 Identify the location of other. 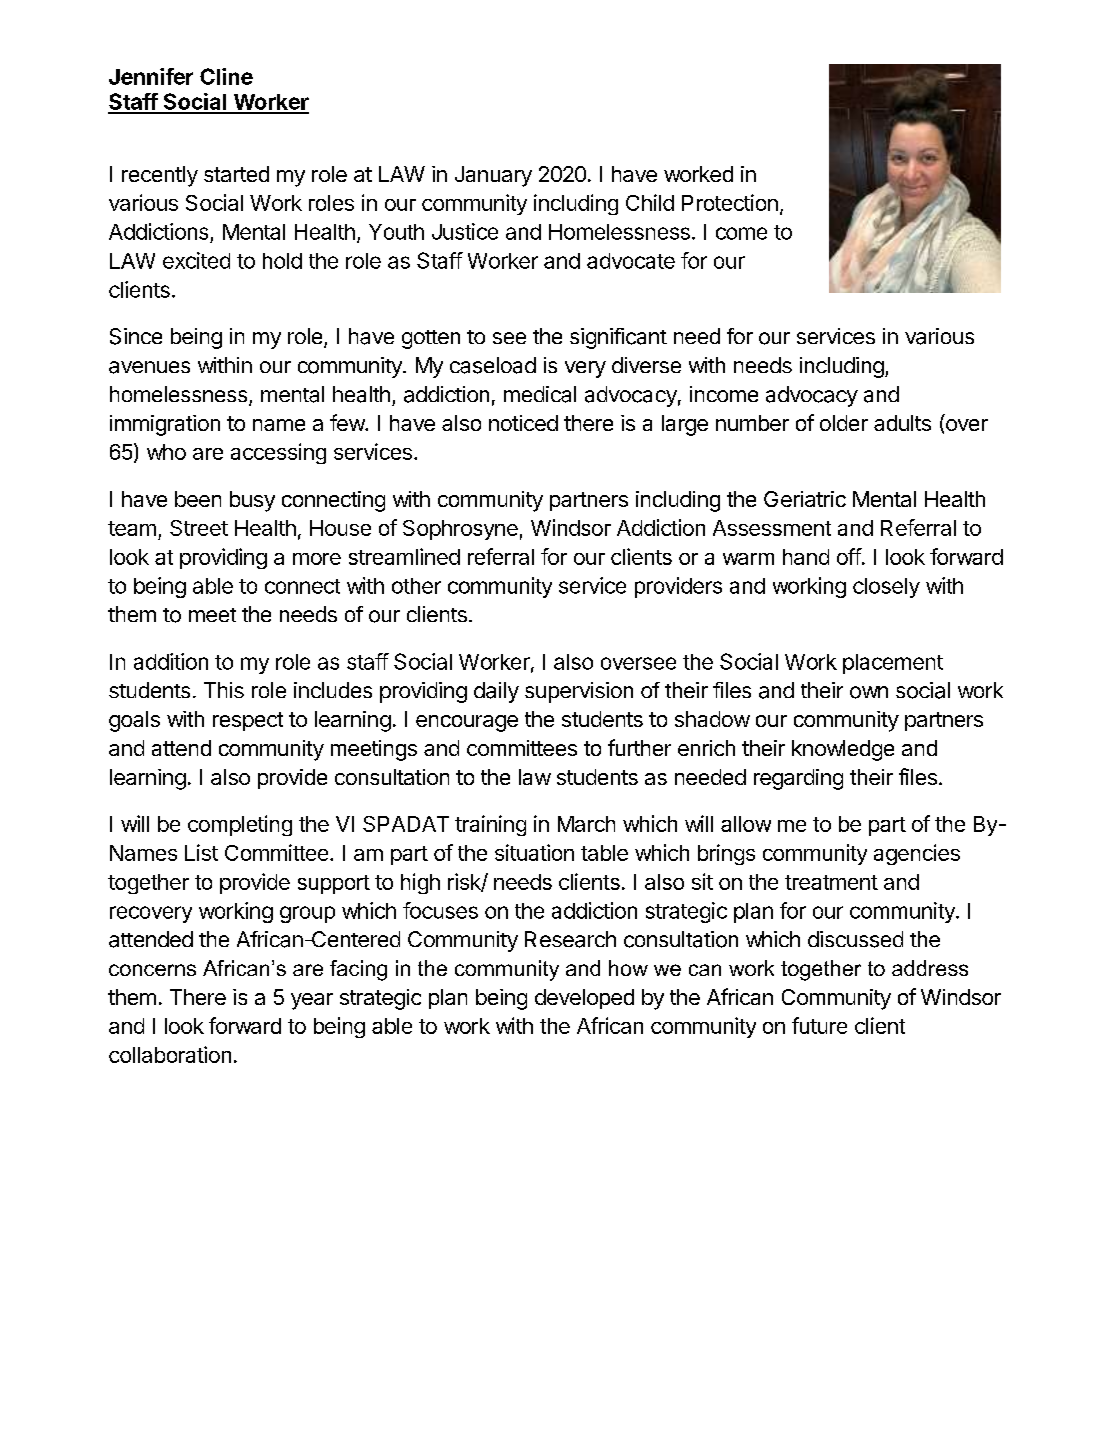
(416, 586).
